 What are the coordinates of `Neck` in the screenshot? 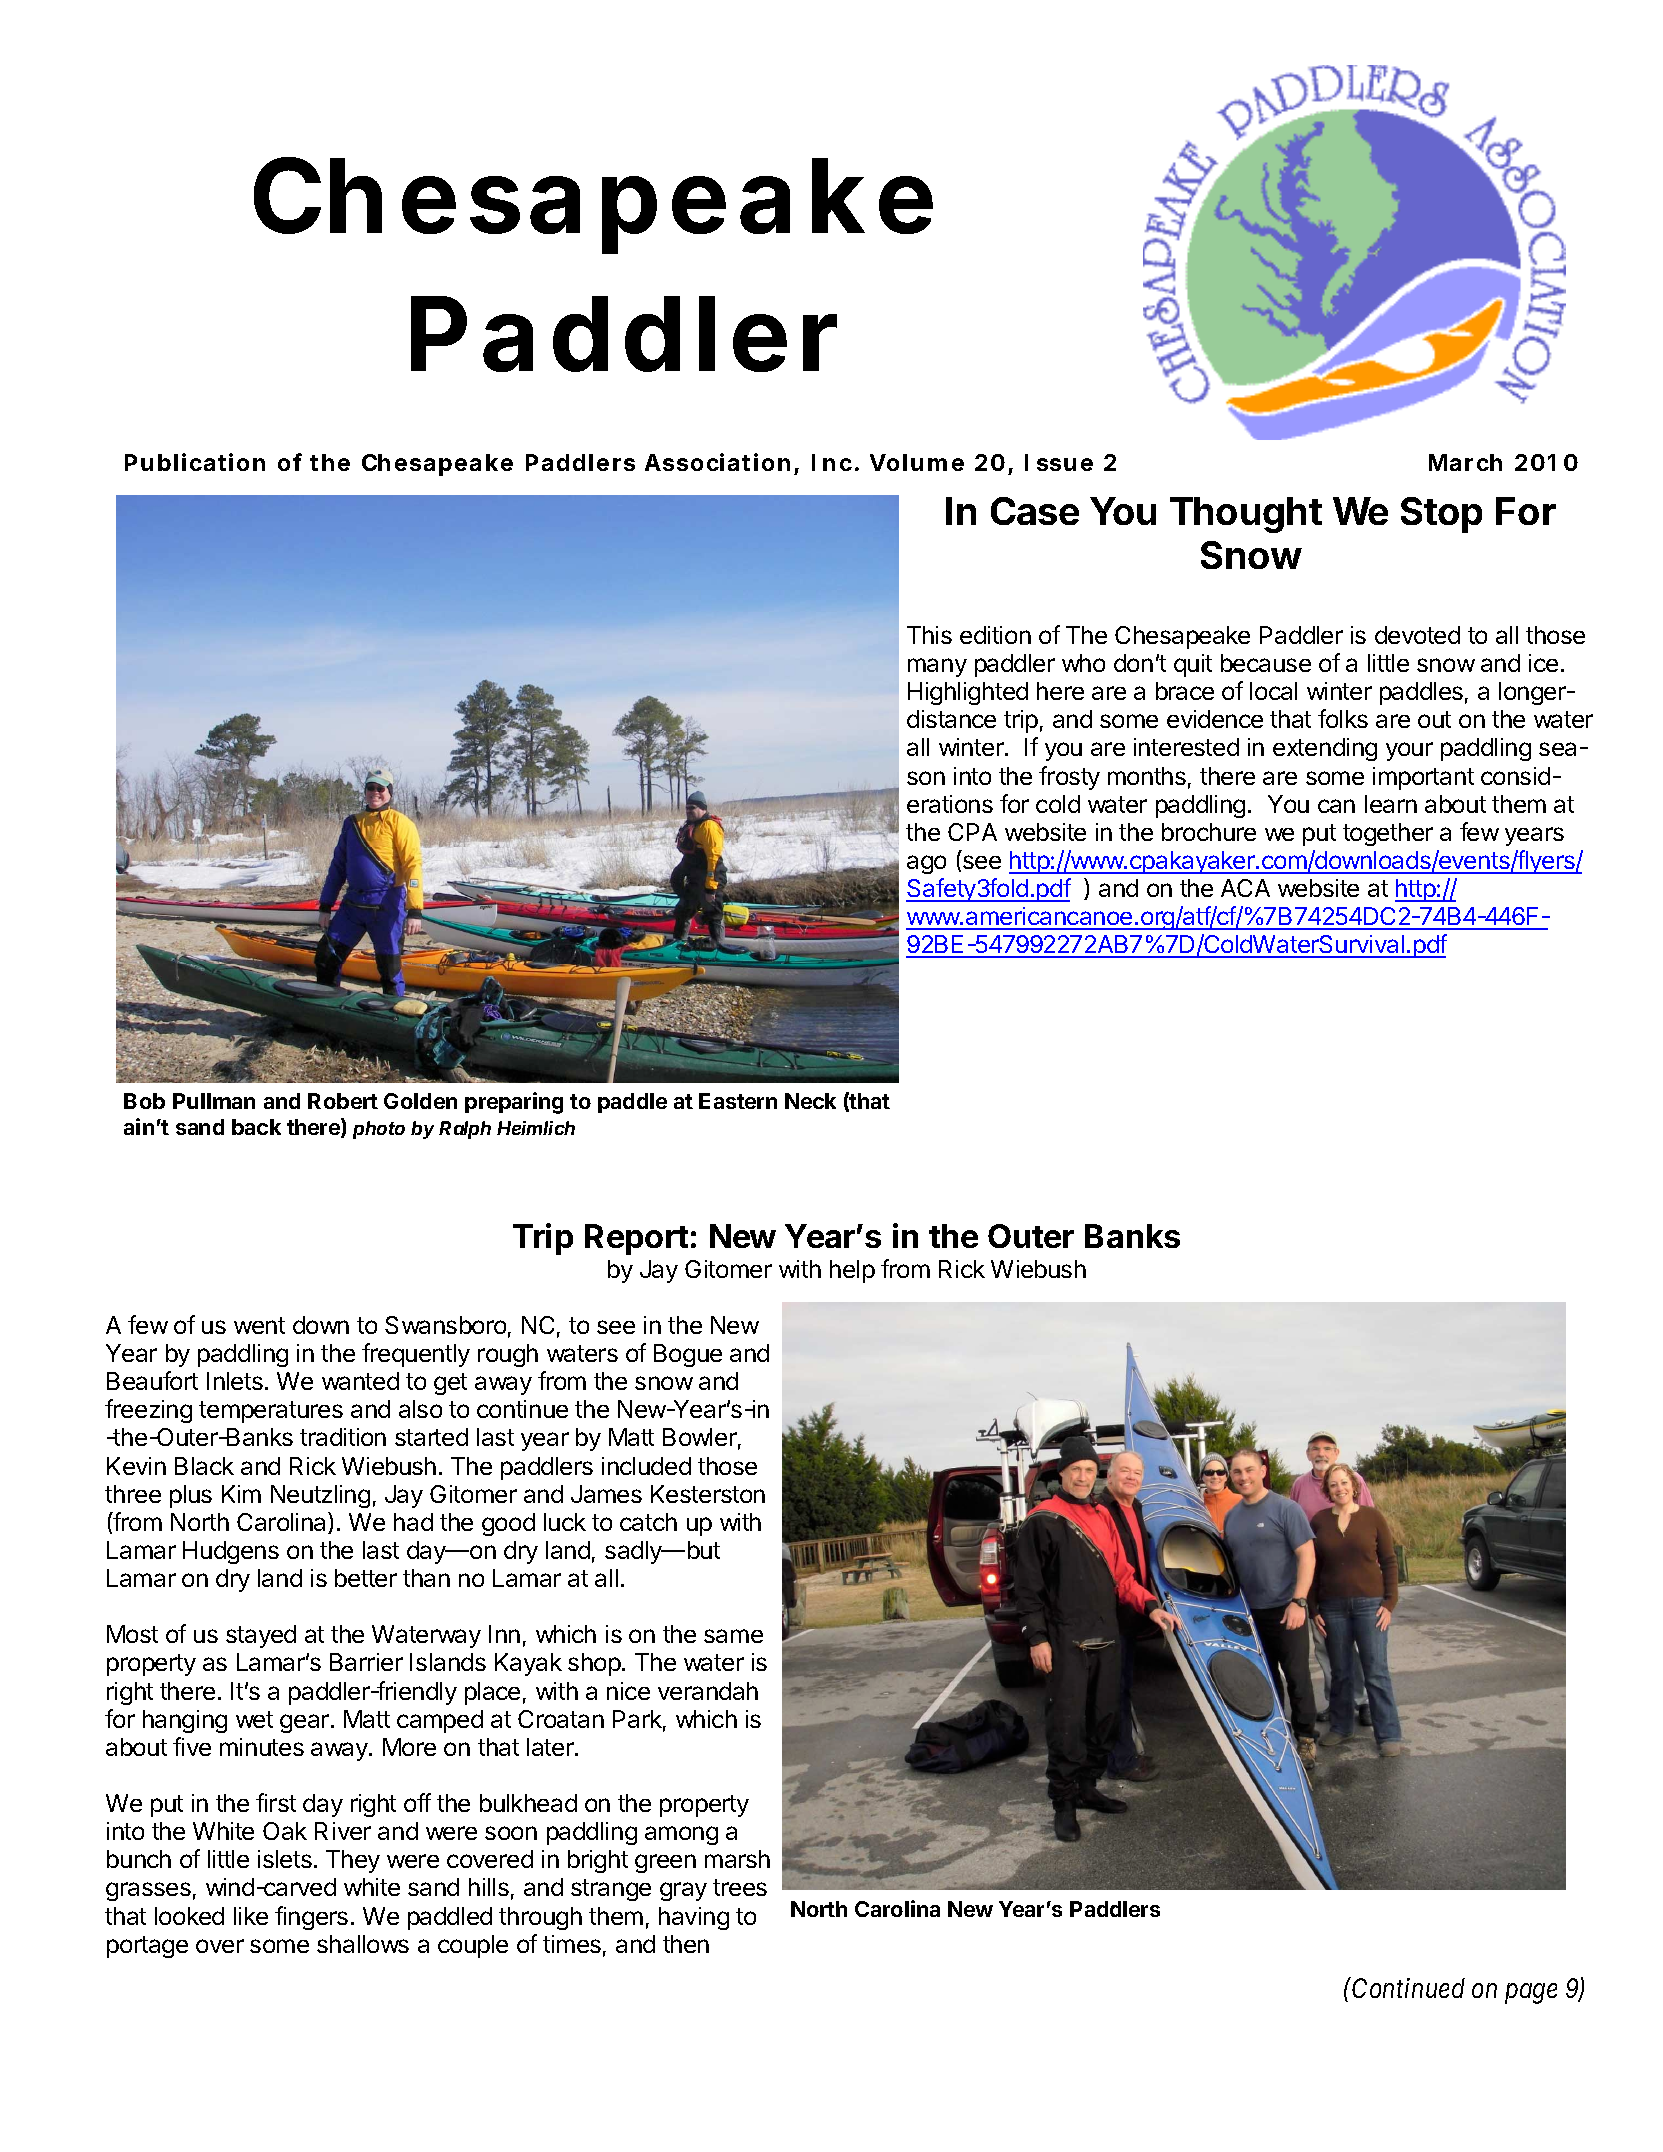 It's located at (810, 1101).
